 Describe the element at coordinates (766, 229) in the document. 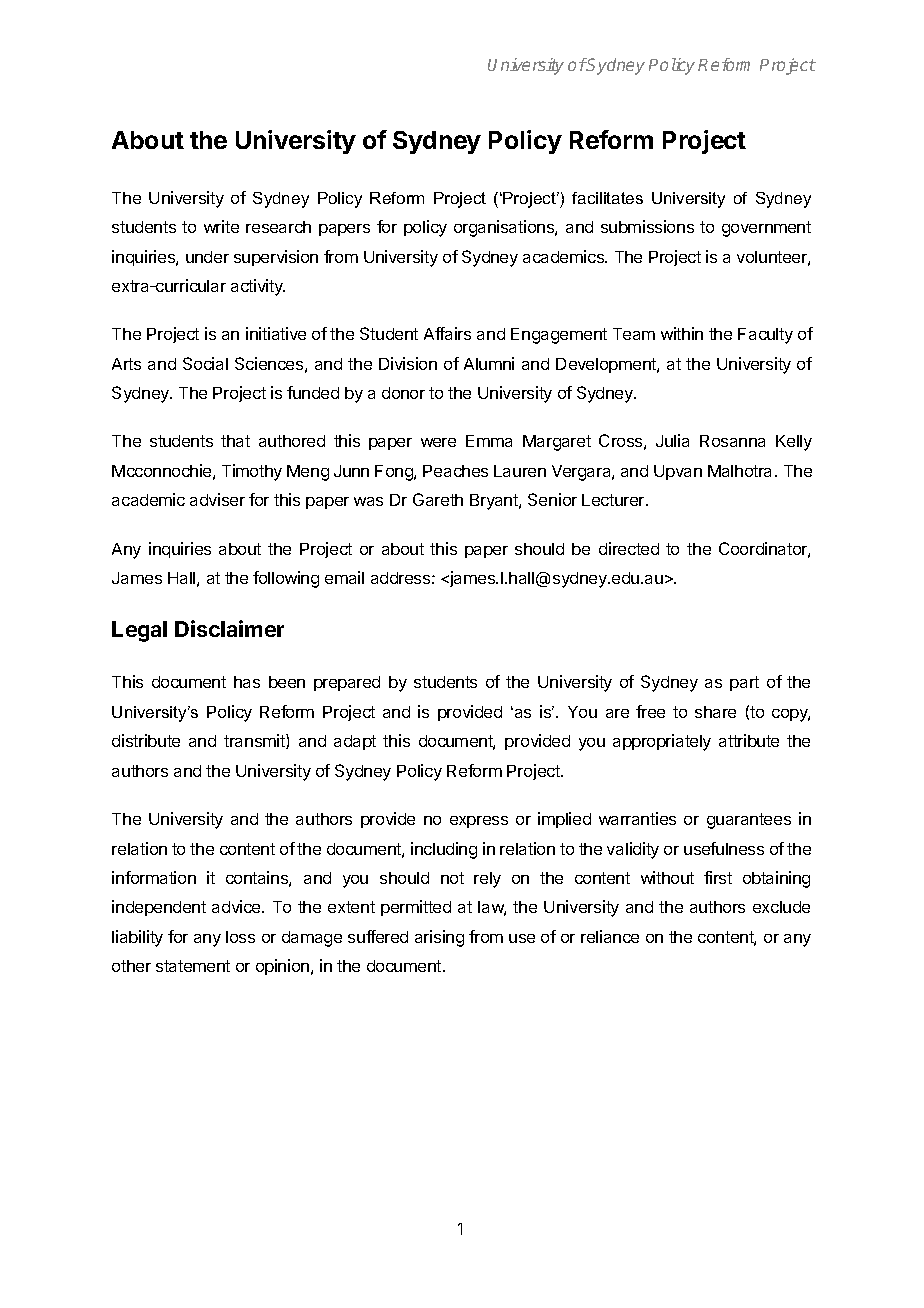

I see `government` at that location.
